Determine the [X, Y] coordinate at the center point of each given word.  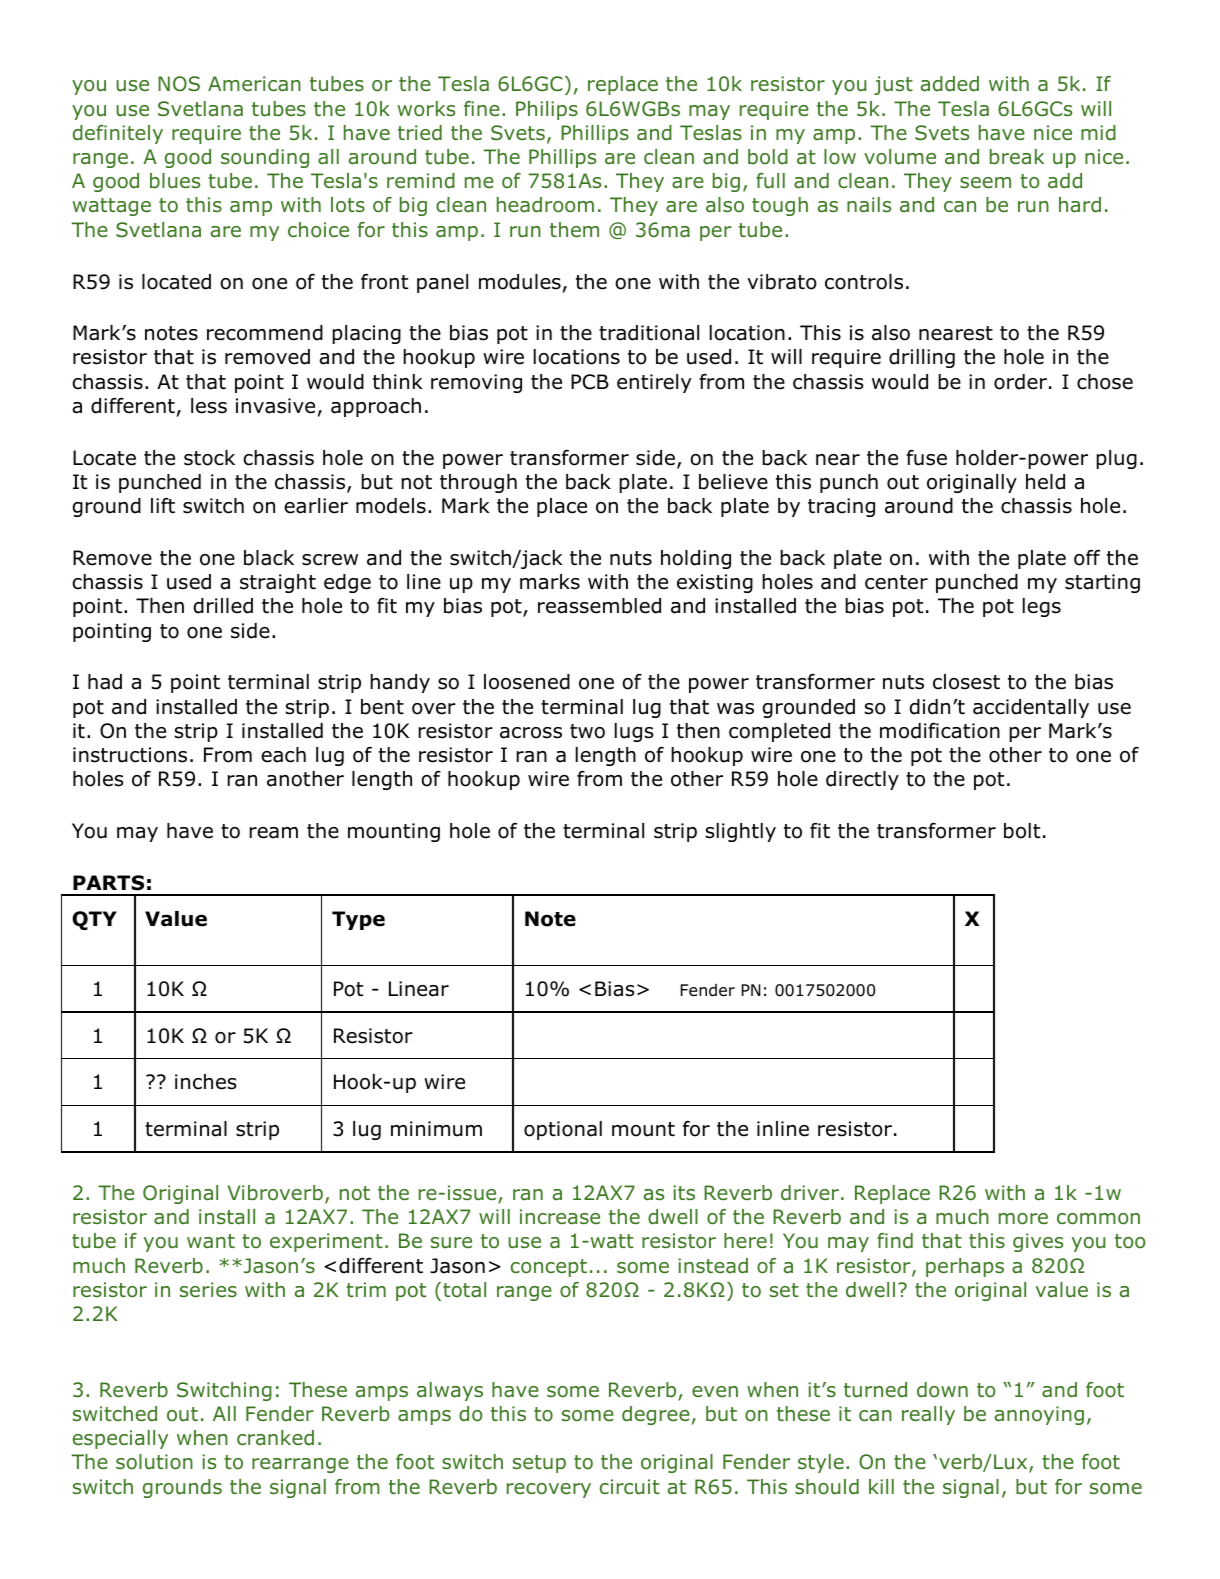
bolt [1022, 831]
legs [1042, 607]
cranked [275, 1438]
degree [656, 1415]
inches [205, 1082]
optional [563, 1130]
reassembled [599, 606]
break [1017, 157]
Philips [547, 110]
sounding [265, 158]
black [269, 558]
